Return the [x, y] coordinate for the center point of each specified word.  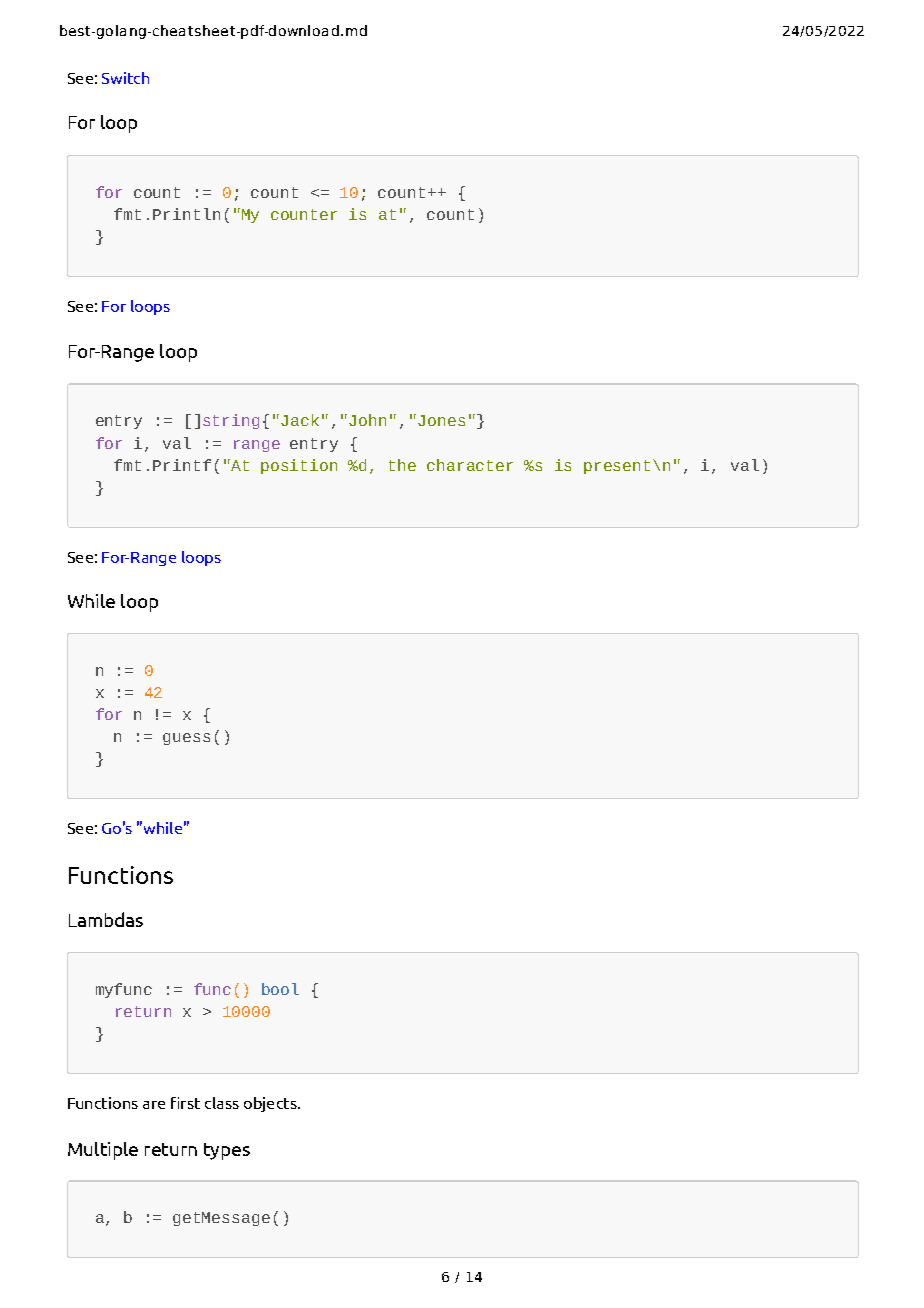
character [470, 465]
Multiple [103, 1151]
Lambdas [106, 919]
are [154, 1105]
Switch [125, 78]
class [222, 1103]
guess [186, 739]
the [402, 465]
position [299, 466]
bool [280, 989]
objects [271, 1104]
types [227, 1151]
